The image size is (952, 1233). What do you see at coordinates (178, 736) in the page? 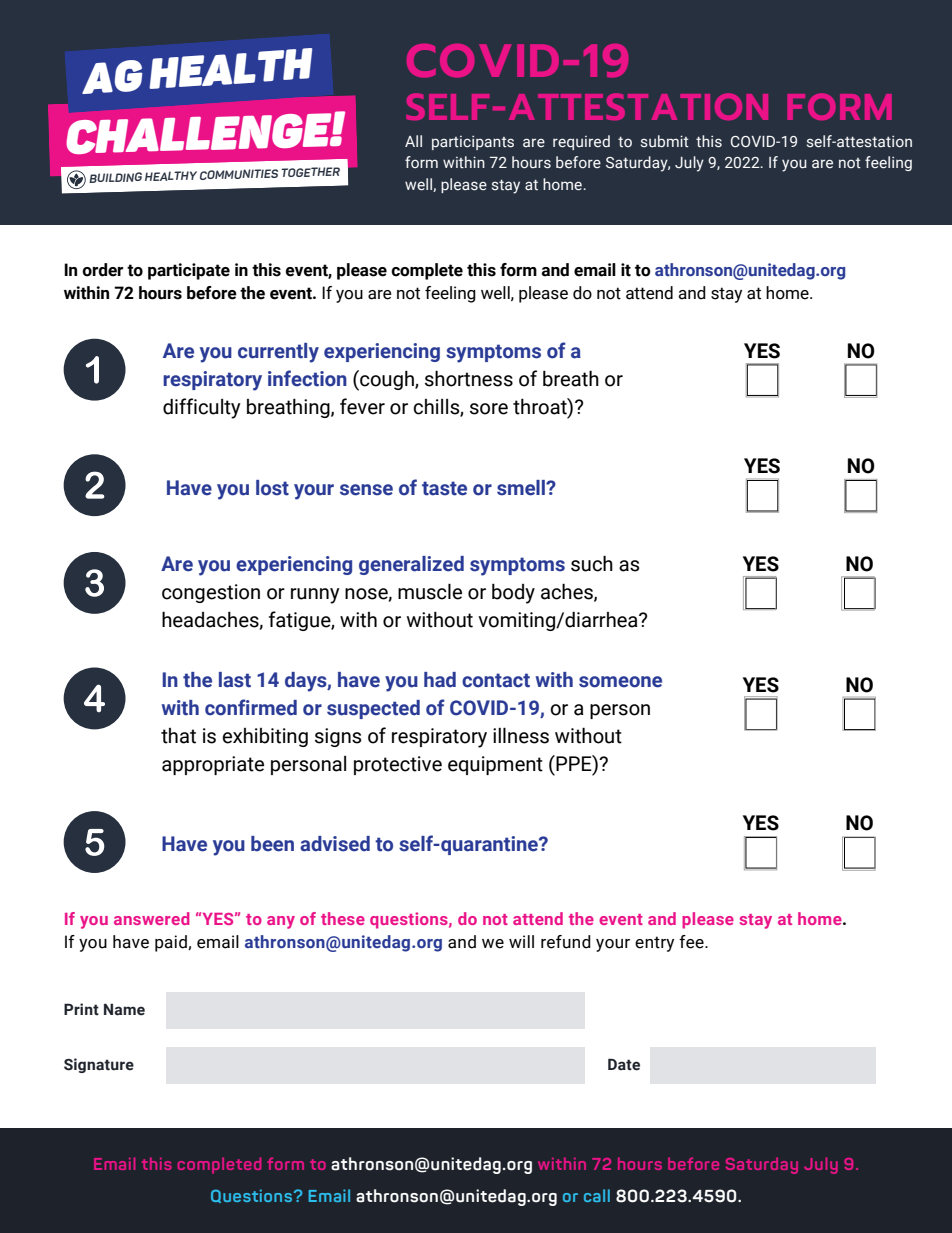
I see `that` at bounding box center [178, 736].
